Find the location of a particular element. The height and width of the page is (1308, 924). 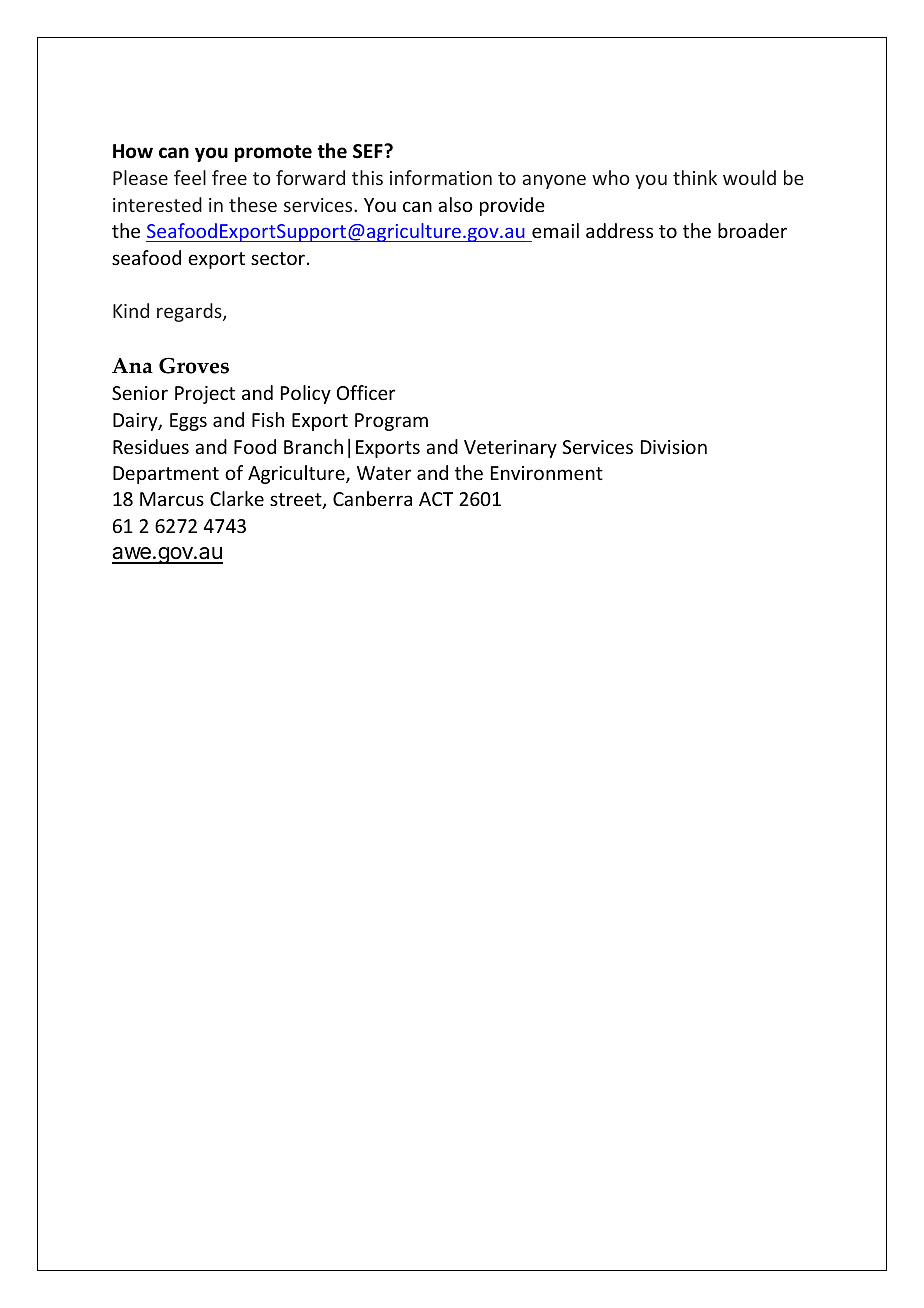

Clarke is located at coordinates (237, 498).
